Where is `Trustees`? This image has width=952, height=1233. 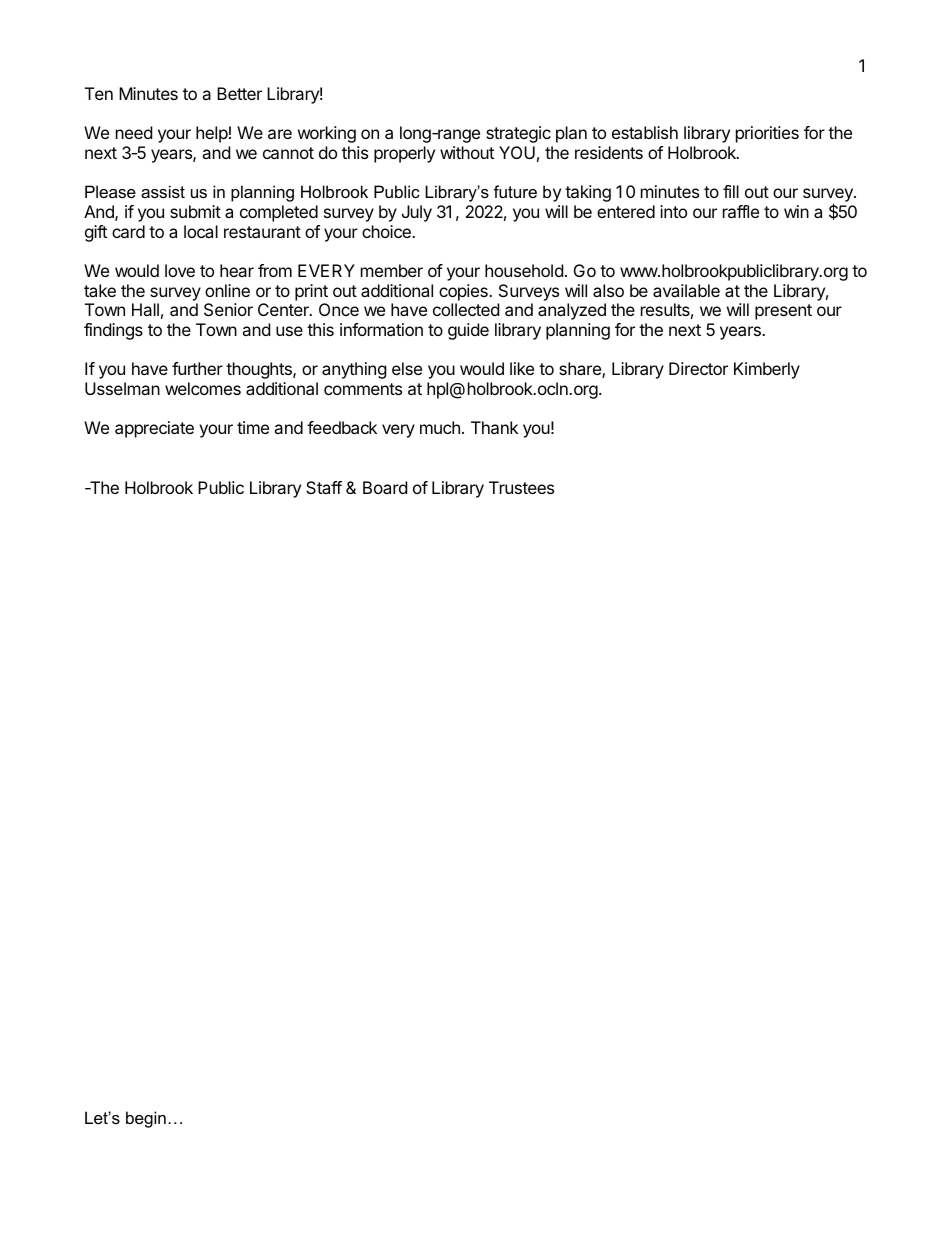
Trustees is located at coordinates (521, 487).
